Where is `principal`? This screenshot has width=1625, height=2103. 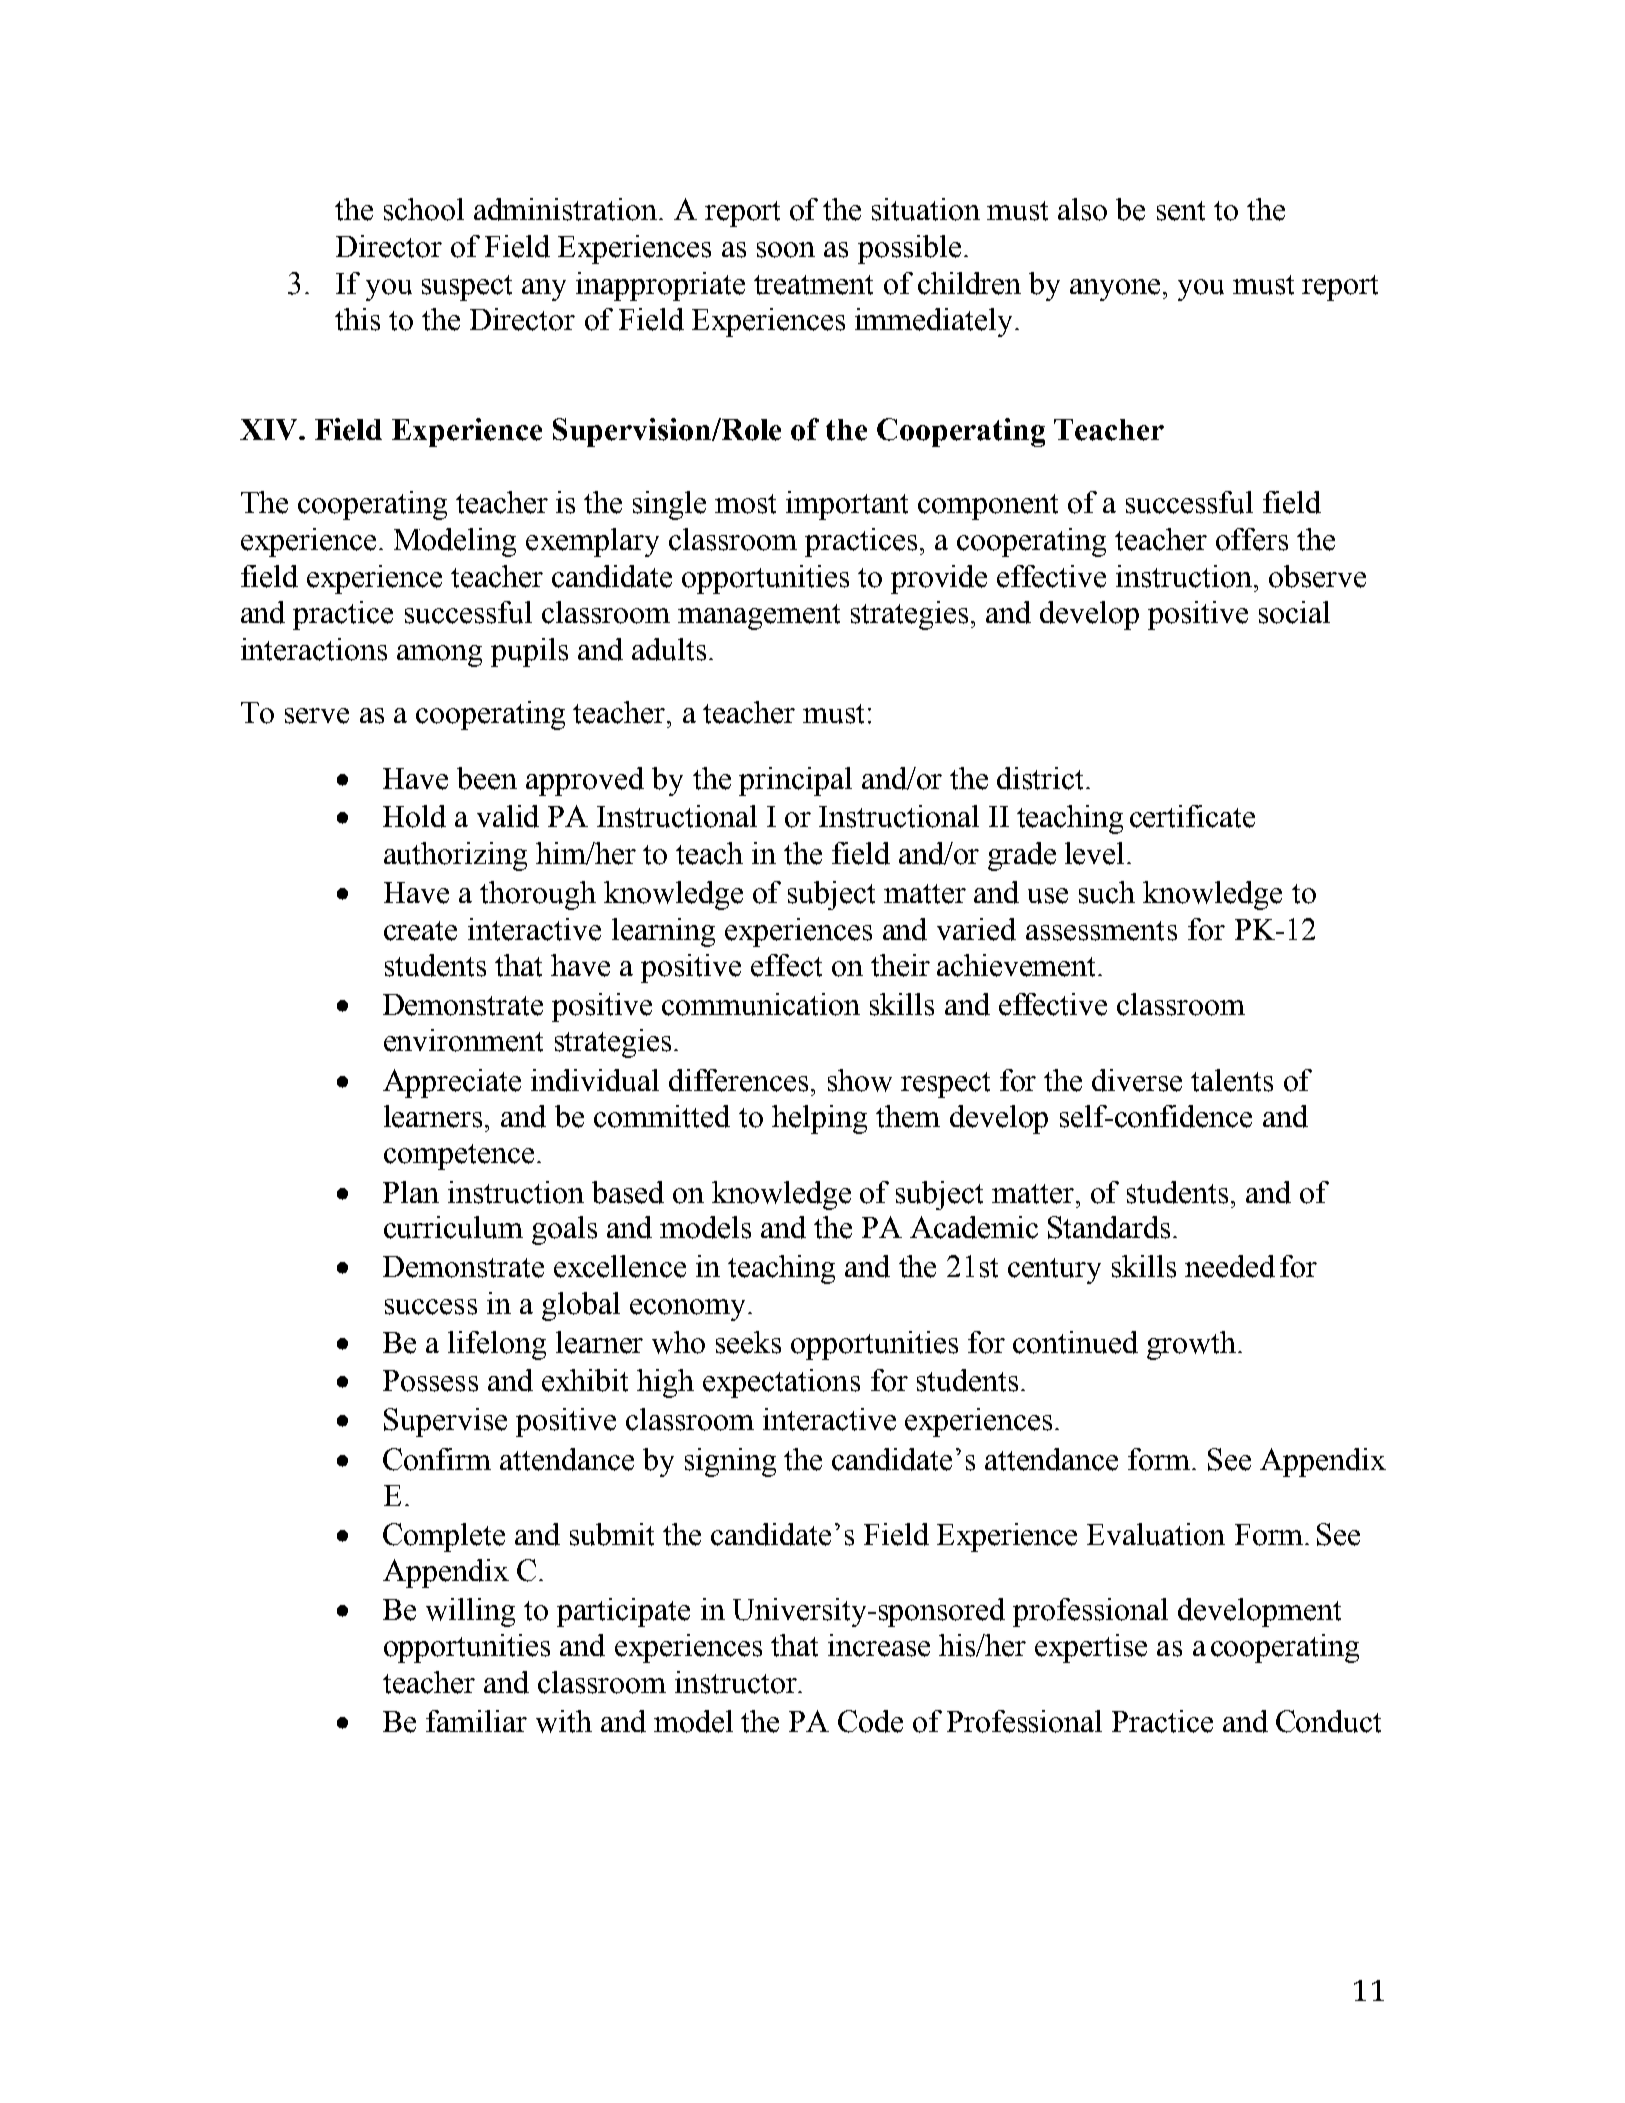 principal is located at coordinates (795, 781).
